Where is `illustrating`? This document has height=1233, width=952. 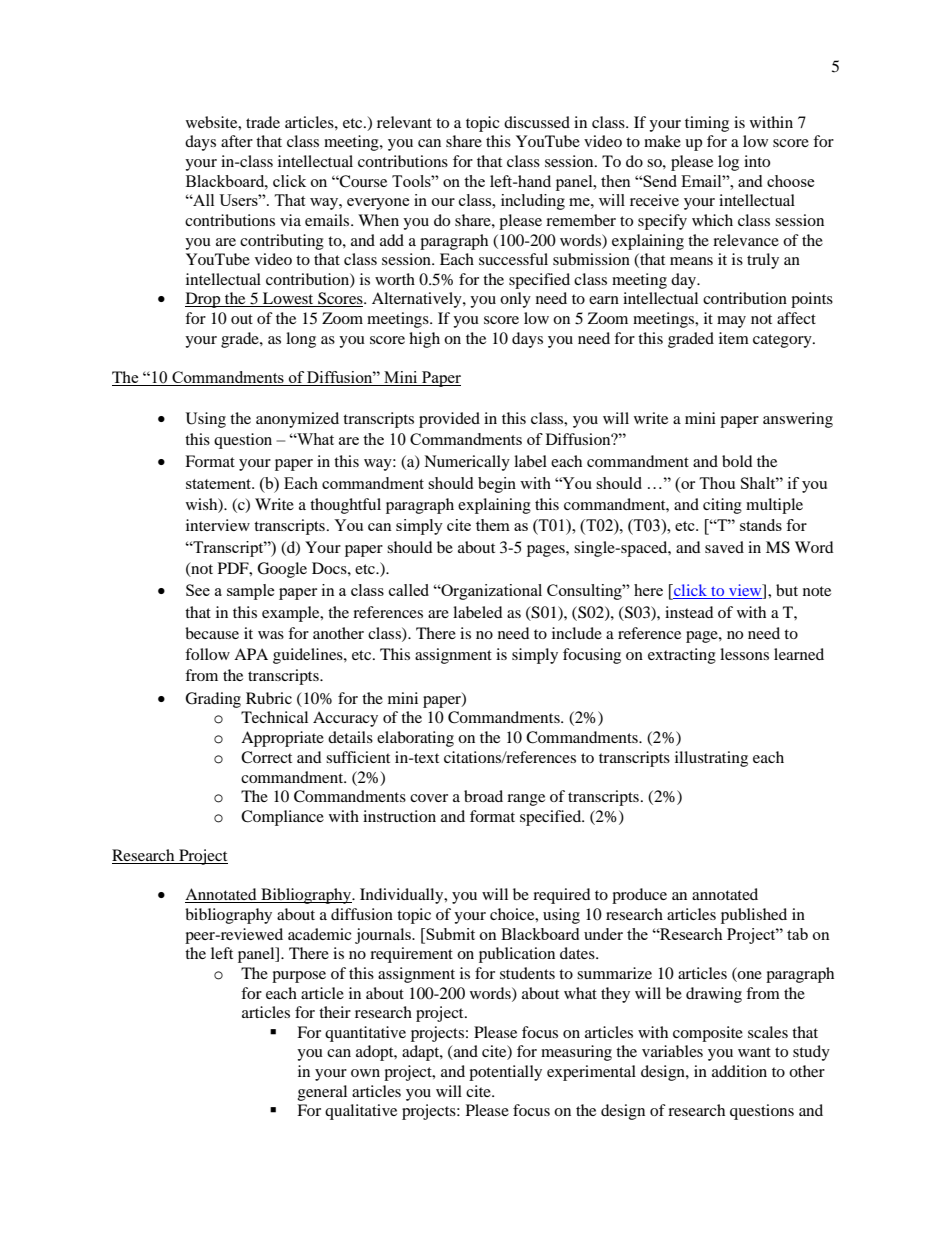 illustrating is located at coordinates (711, 759).
